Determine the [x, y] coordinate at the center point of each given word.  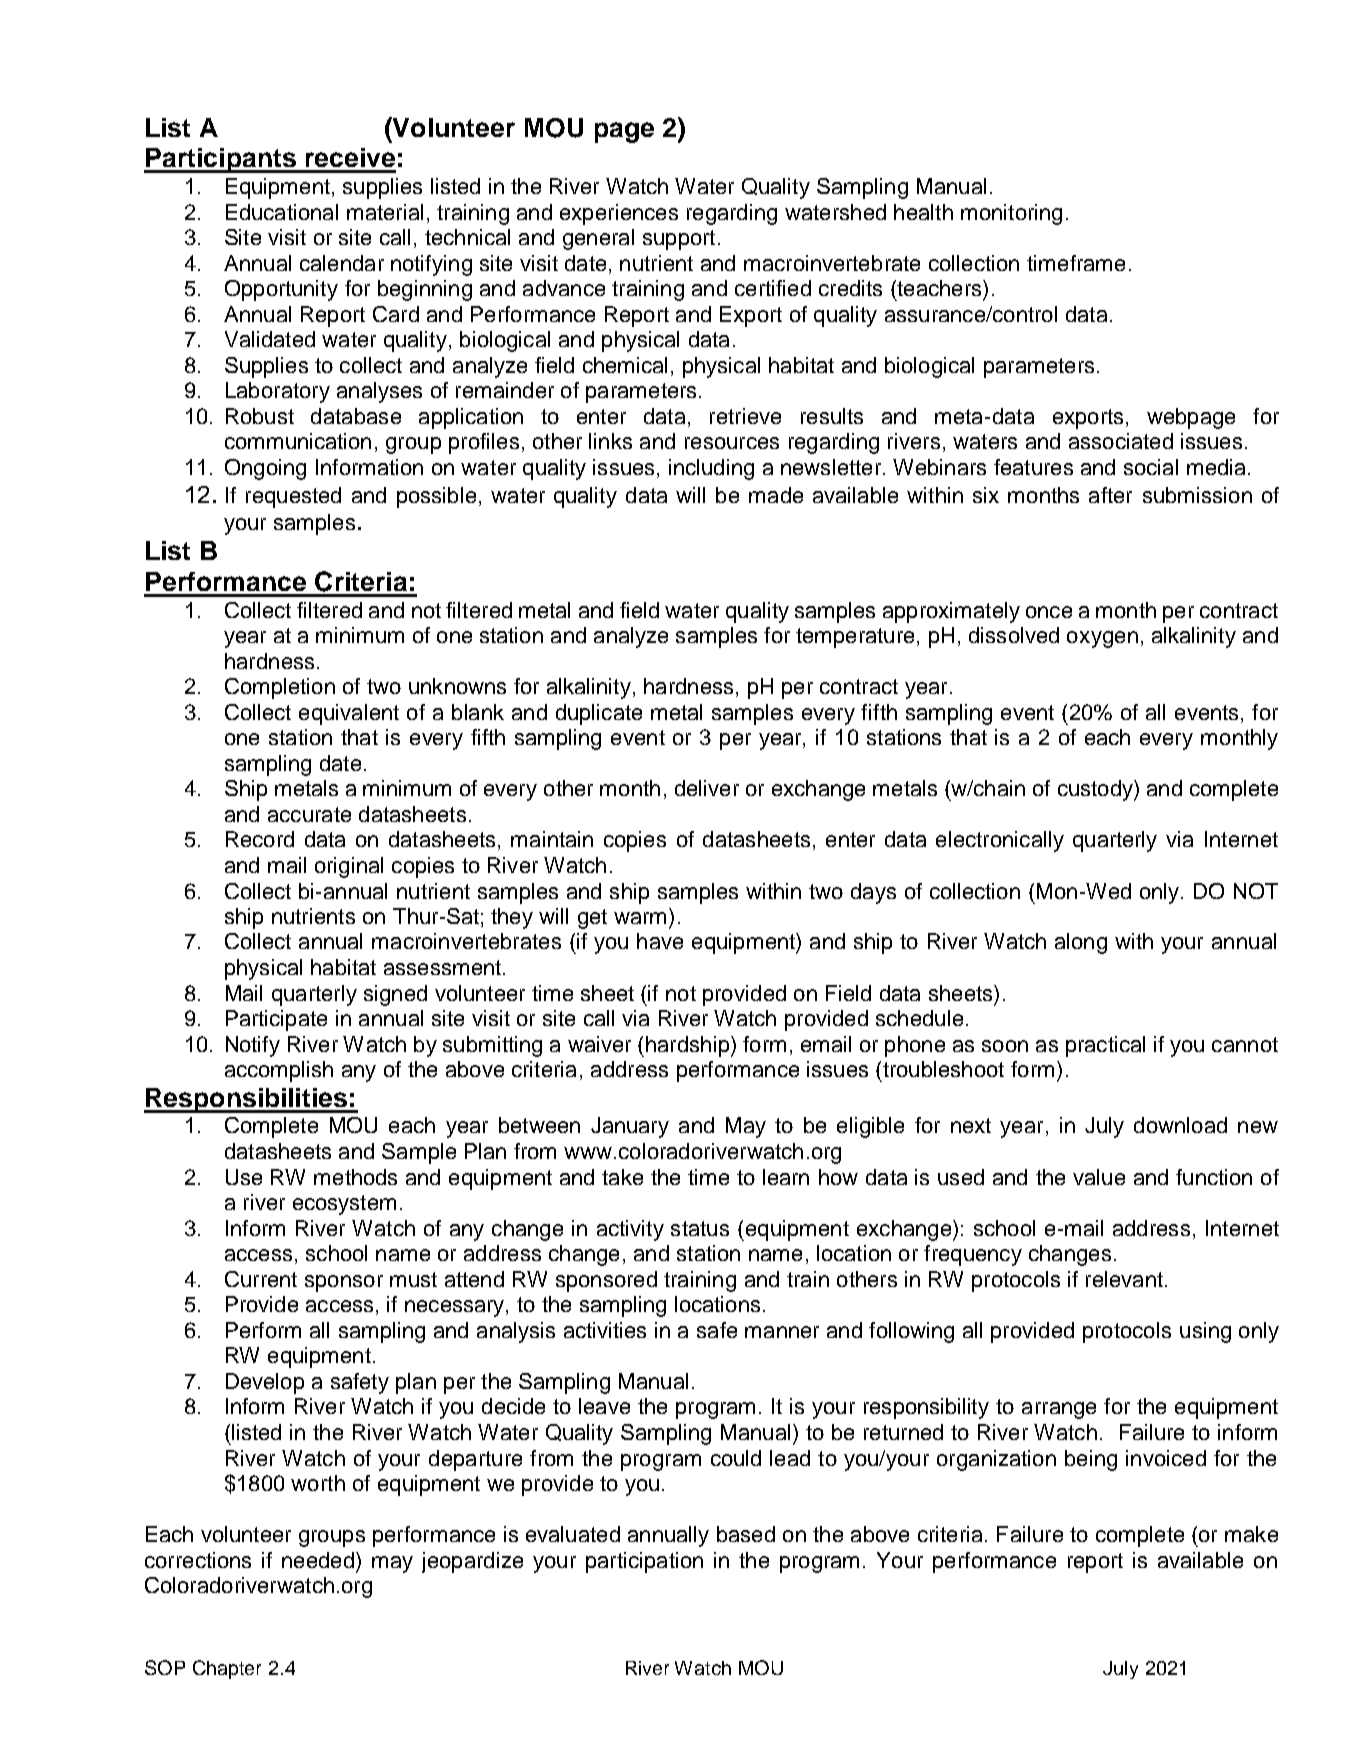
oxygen [1102, 639]
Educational [282, 212]
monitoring [1011, 214]
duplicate [599, 714]
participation [644, 1562]
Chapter [227, 1669]
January [630, 1127]
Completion [280, 688]
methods [355, 1177]
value [1099, 1177]
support [679, 240]
